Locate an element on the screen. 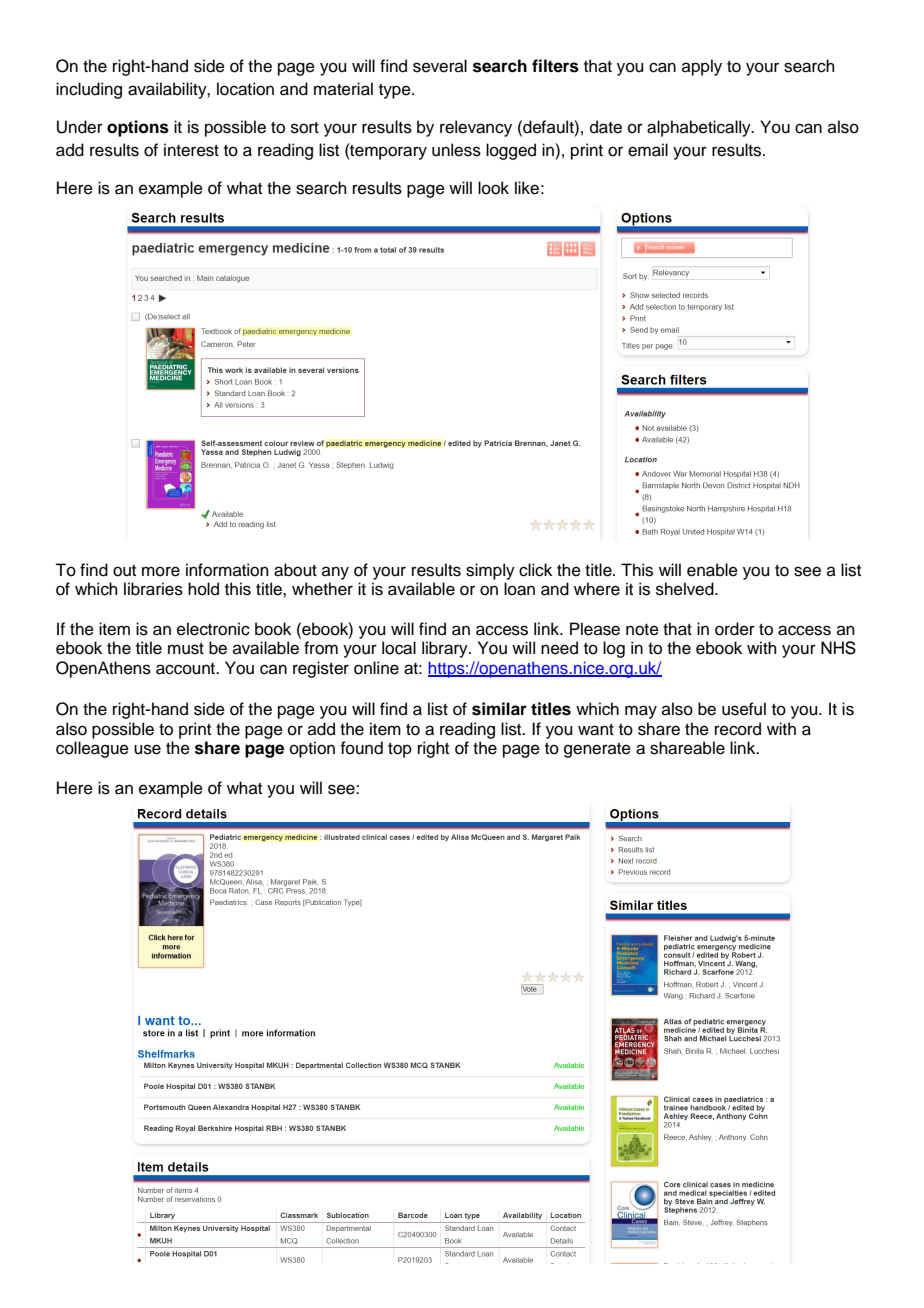 The width and height of the screenshot is (924, 1308). colleague is located at coordinates (92, 749).
